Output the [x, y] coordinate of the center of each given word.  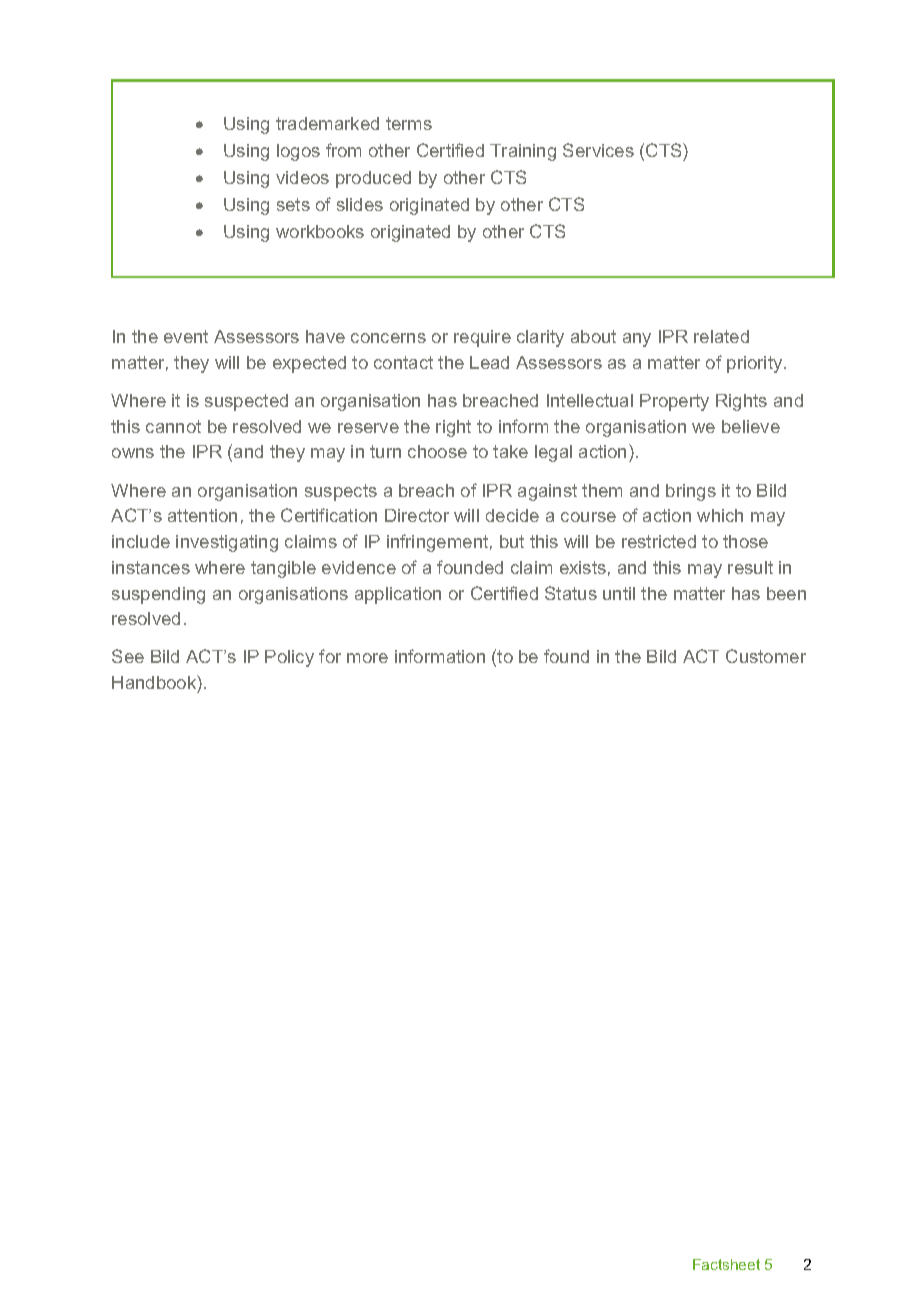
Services [598, 150]
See [128, 656]
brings [691, 492]
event [186, 336]
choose [437, 451]
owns [133, 453]
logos [298, 152]
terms [409, 123]
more [367, 658]
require [482, 338]
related [721, 336]
